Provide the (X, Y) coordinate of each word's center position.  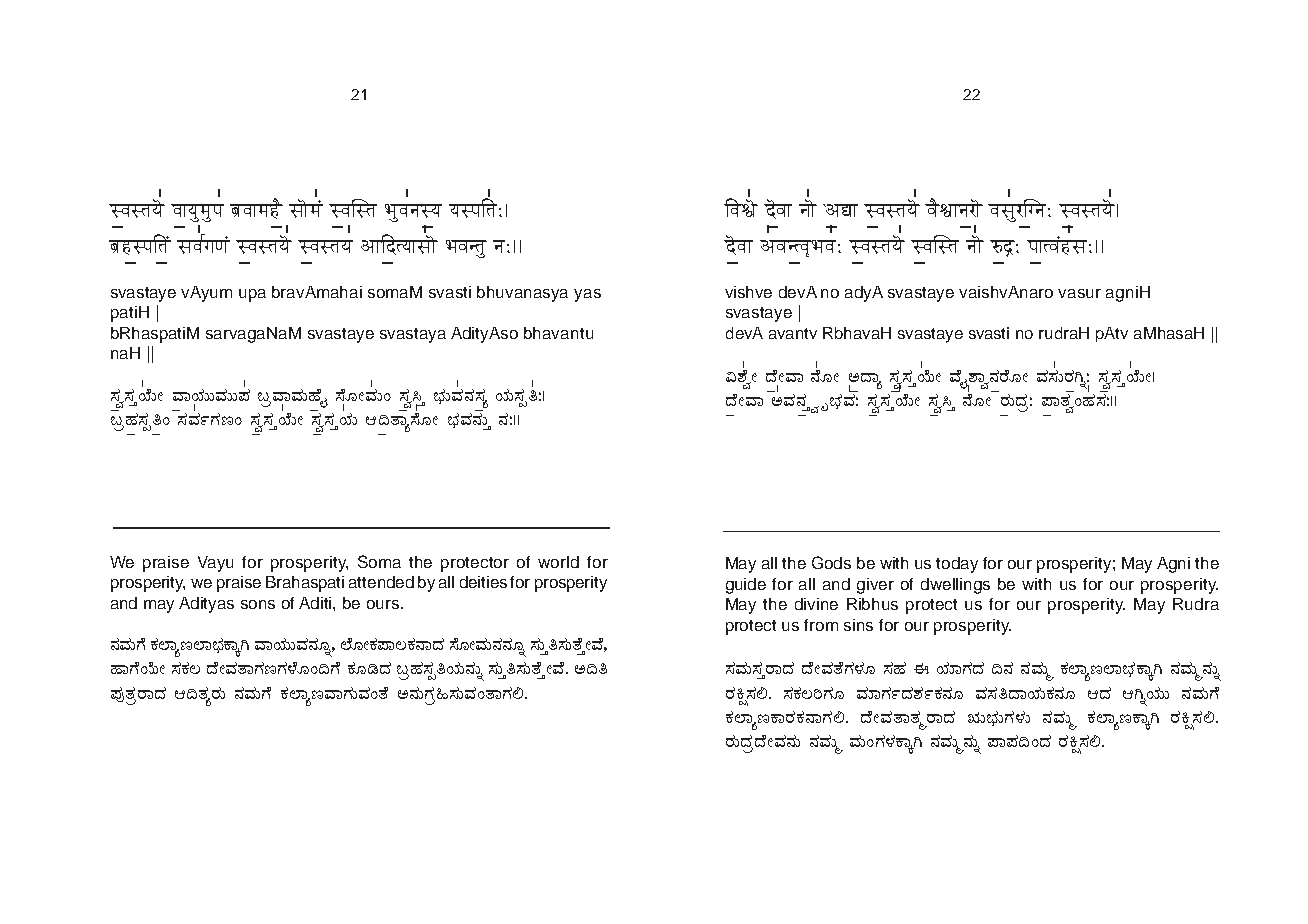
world (558, 562)
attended (381, 582)
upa (252, 295)
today (957, 565)
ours (384, 604)
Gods (831, 562)
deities (483, 582)
